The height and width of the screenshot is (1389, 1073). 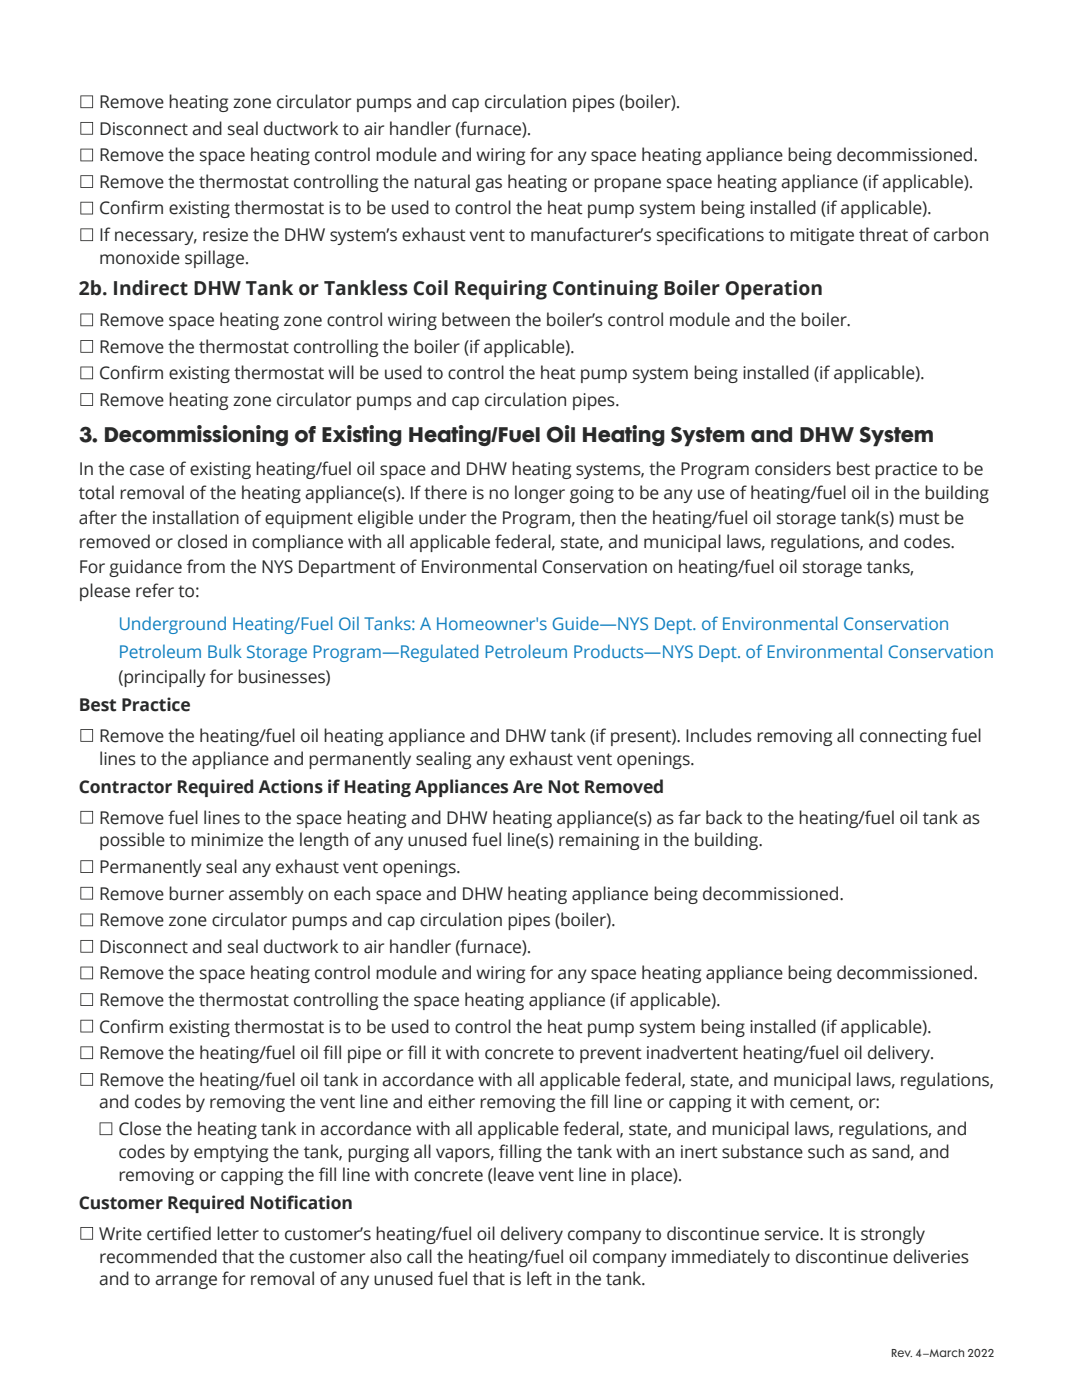 What do you see at coordinates (125, 787) in the screenshot?
I see `Contractor` at bounding box center [125, 787].
